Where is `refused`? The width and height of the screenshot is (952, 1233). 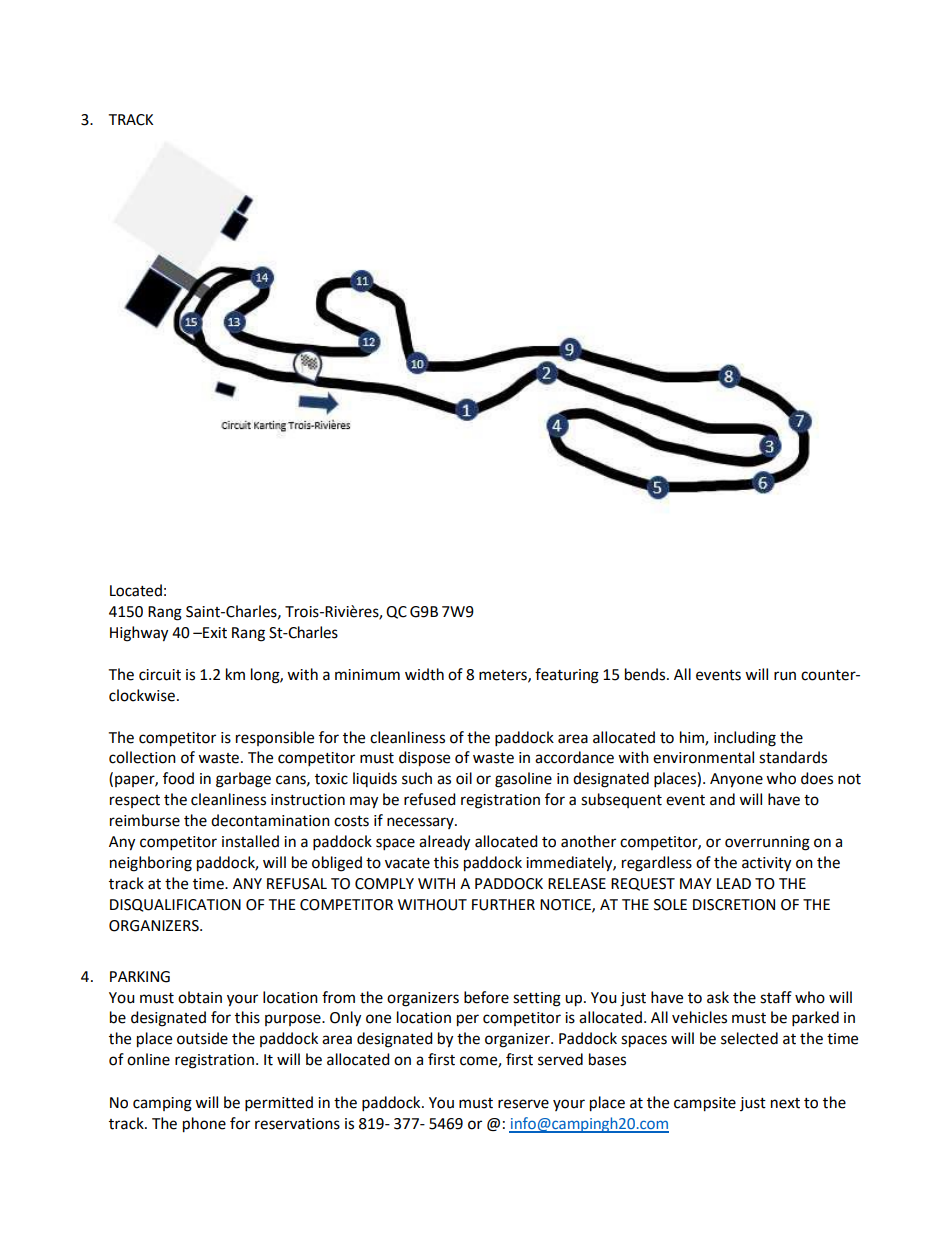 refused is located at coordinates (430, 799).
